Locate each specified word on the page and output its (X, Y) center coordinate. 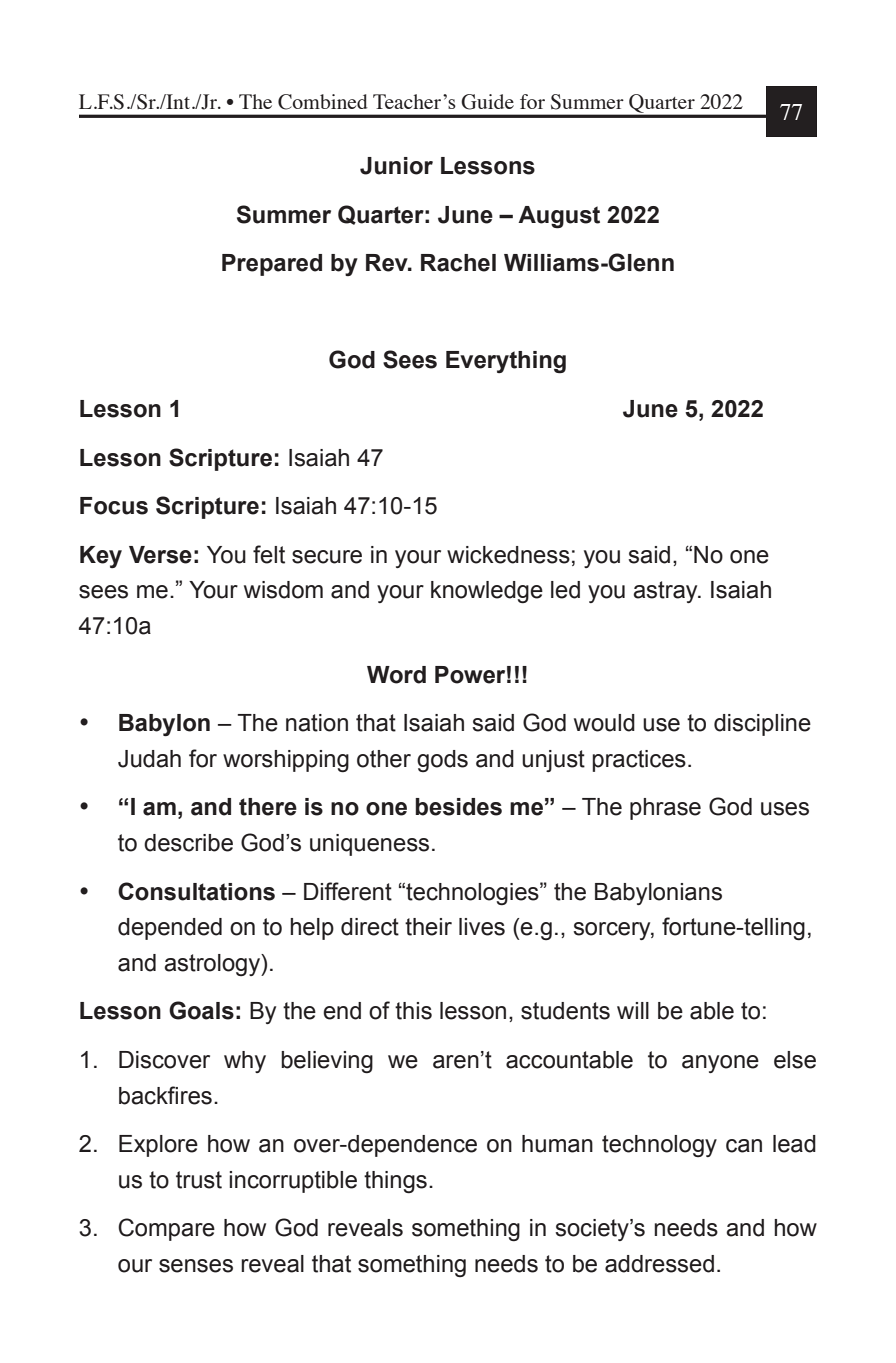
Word (396, 675)
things (395, 1182)
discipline (762, 725)
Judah (149, 759)
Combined (323, 102)
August (559, 217)
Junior (396, 166)
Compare (166, 1229)
